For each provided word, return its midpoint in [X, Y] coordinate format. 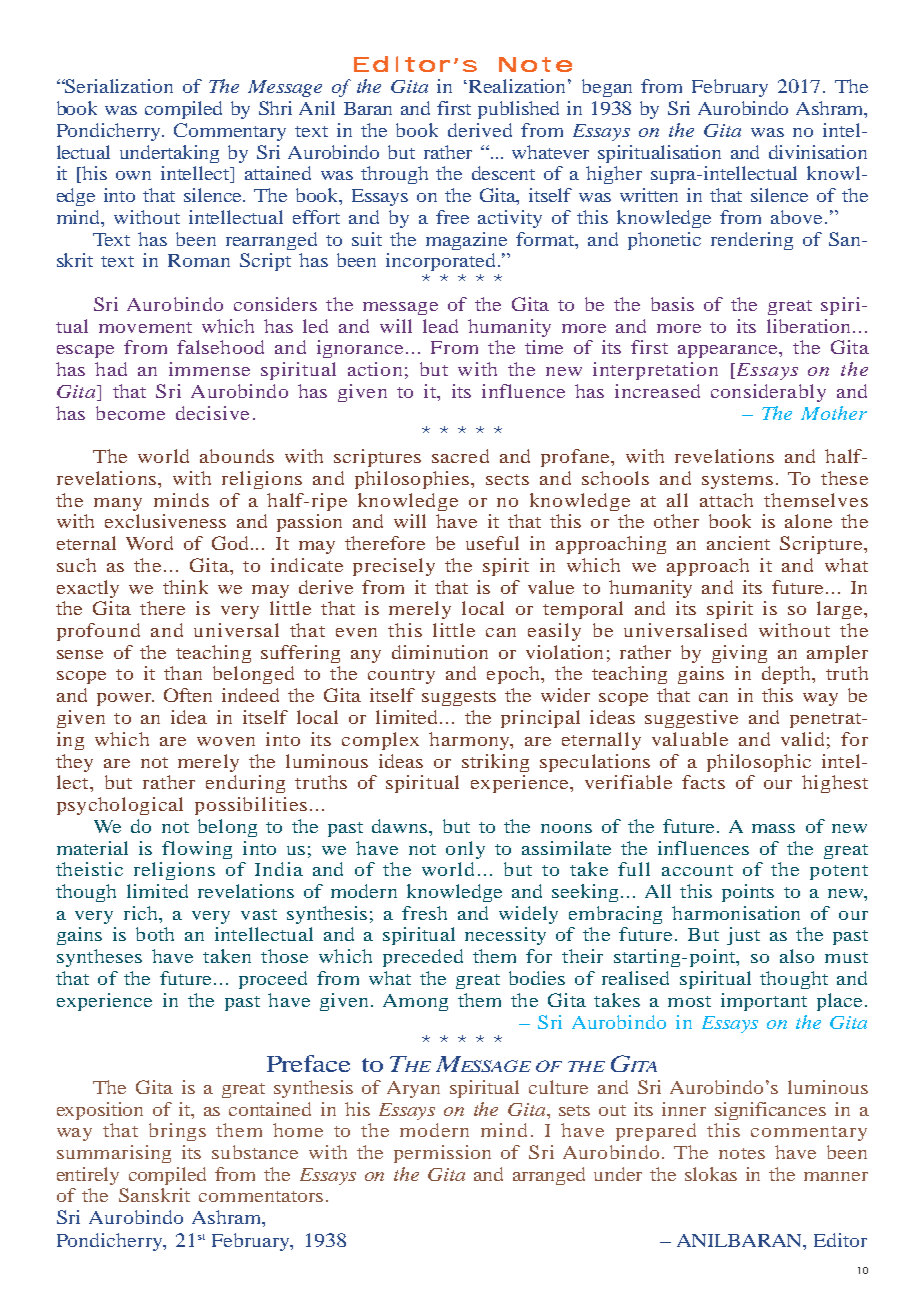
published [518, 110]
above [798, 217]
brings [177, 1132]
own [133, 175]
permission [442, 1154]
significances [770, 1111]
